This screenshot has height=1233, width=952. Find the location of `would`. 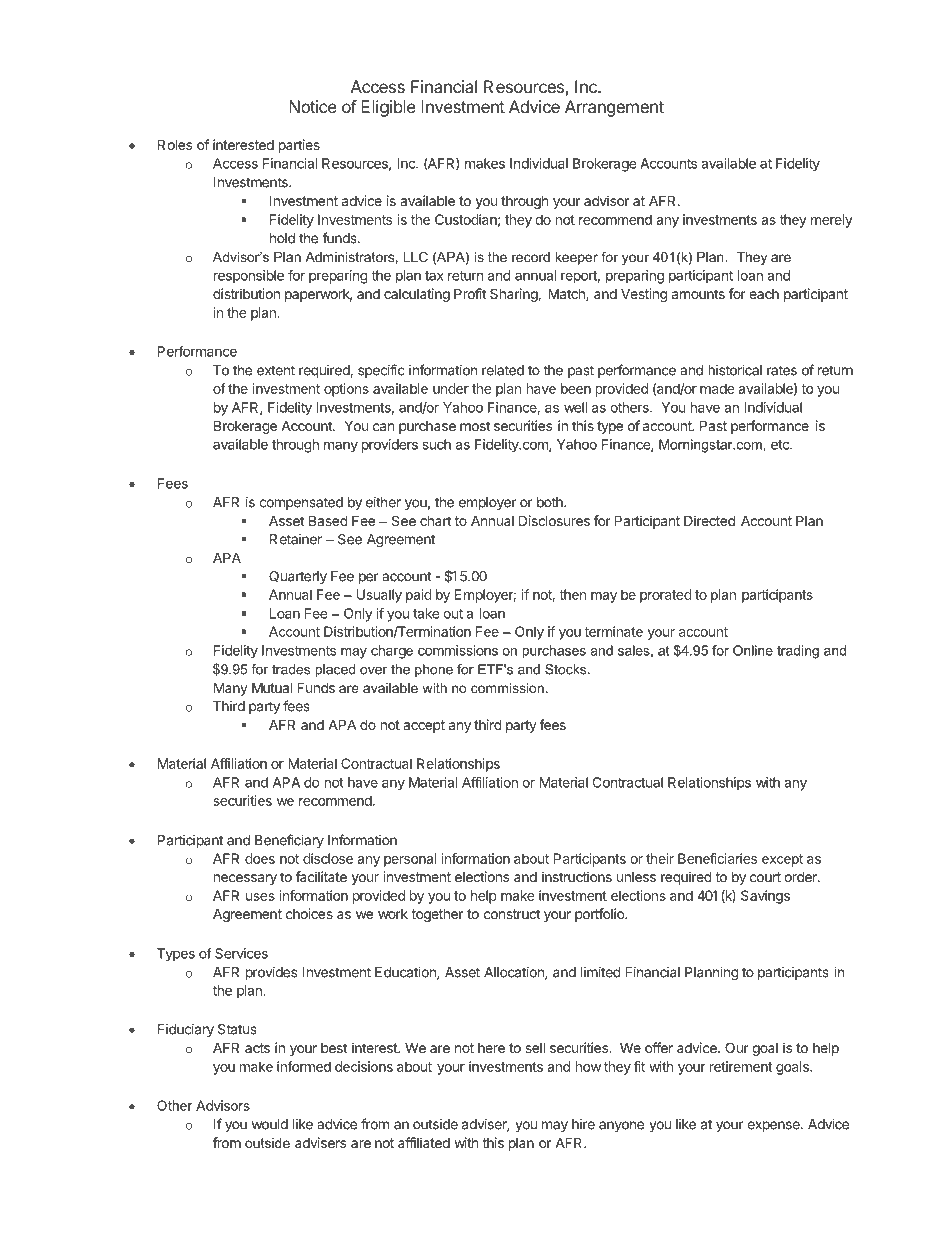

would is located at coordinates (270, 1124).
